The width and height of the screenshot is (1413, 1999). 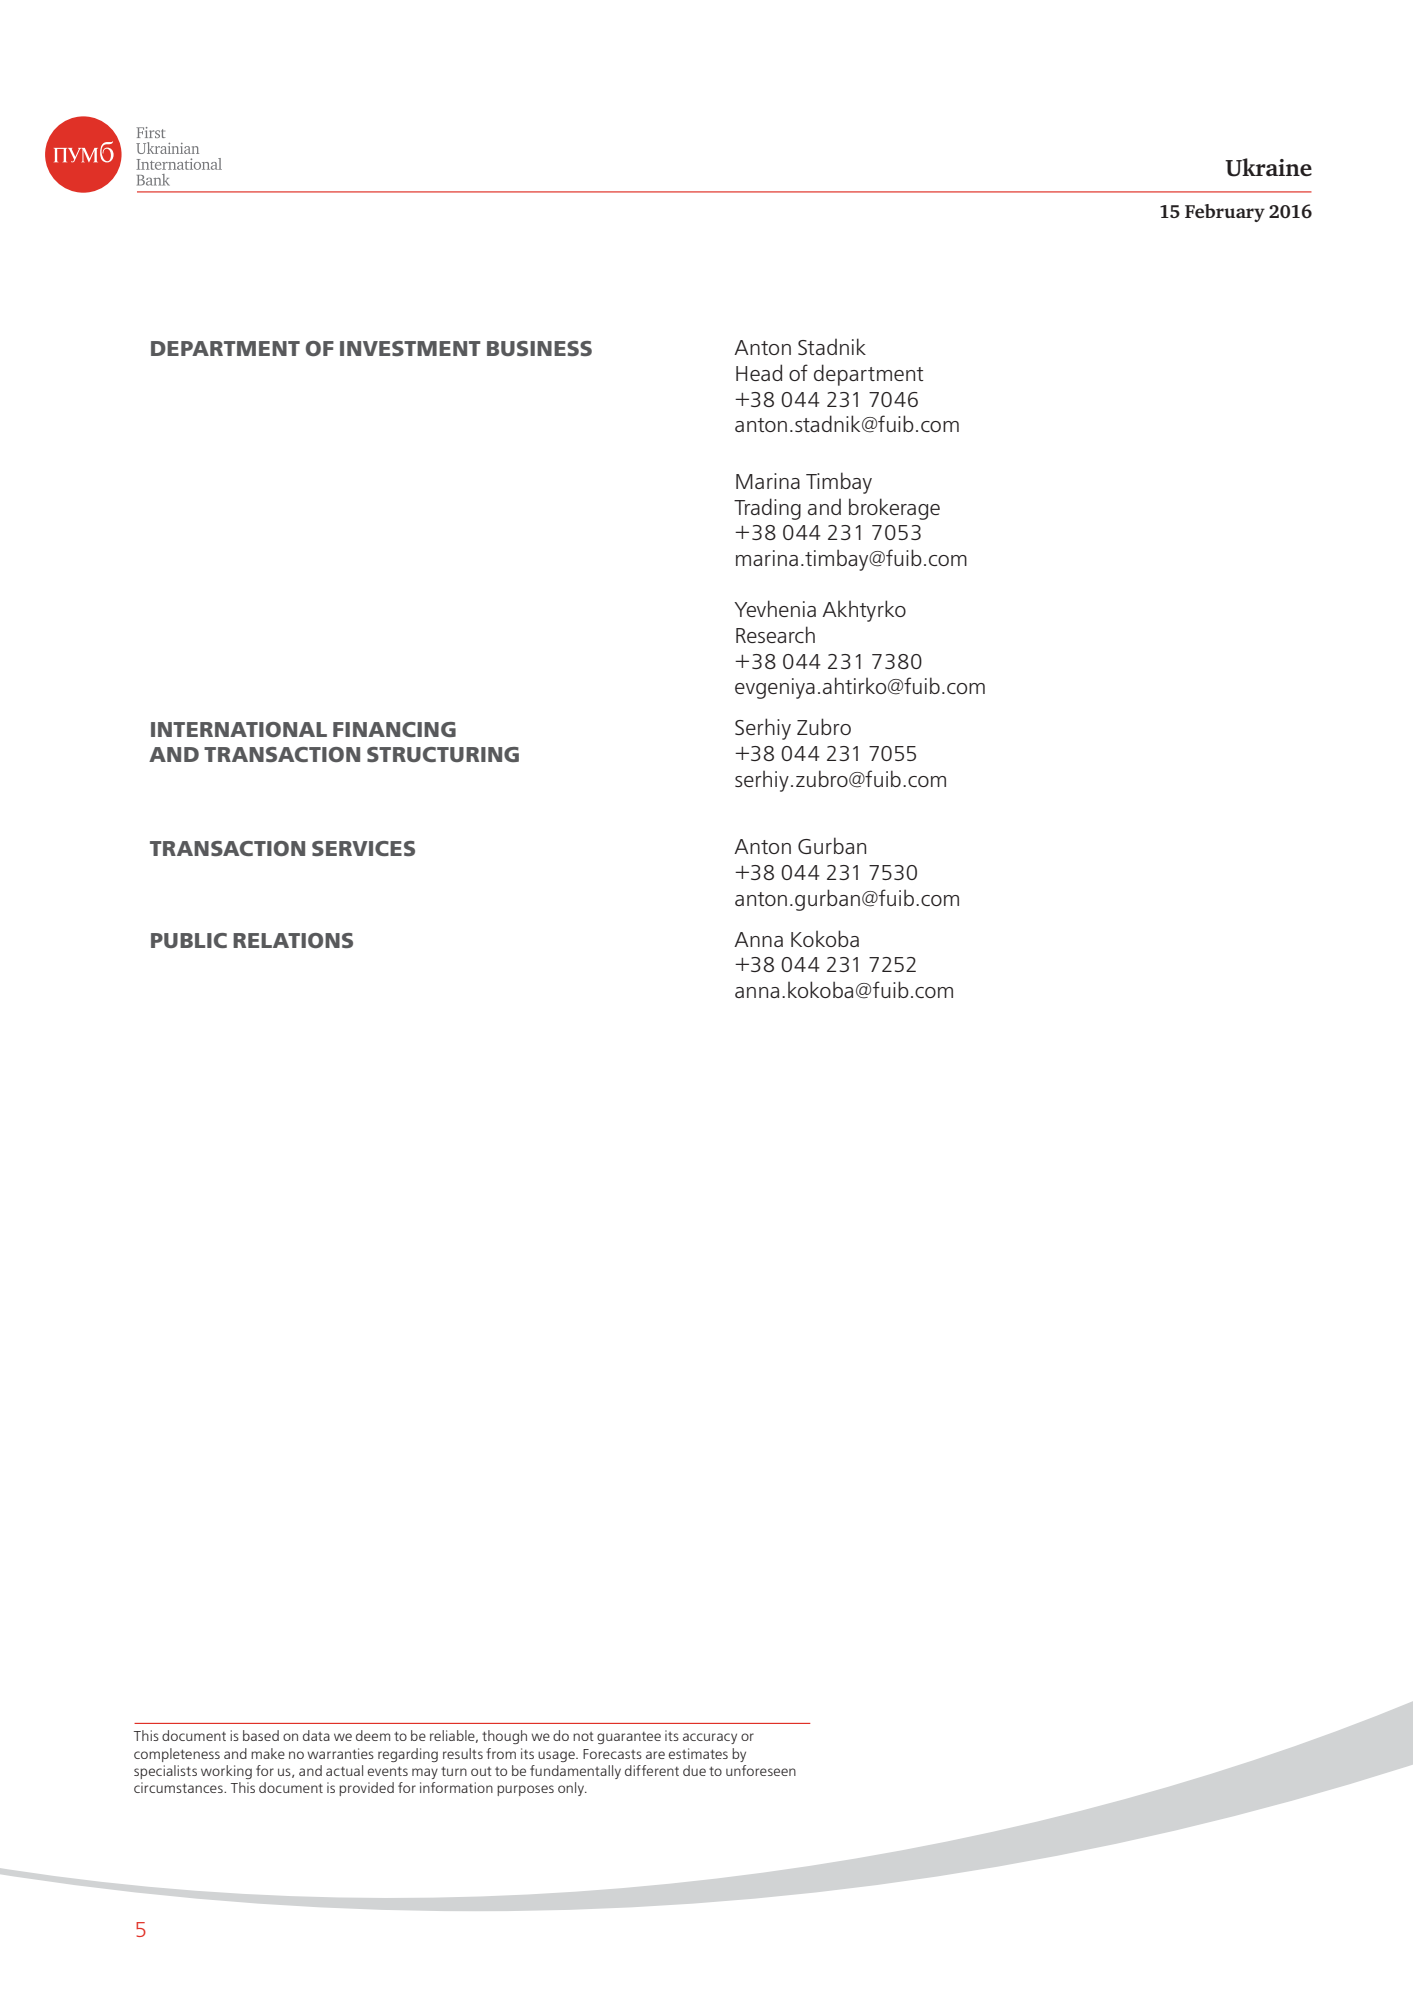 I want to click on February, so click(x=1225, y=213).
